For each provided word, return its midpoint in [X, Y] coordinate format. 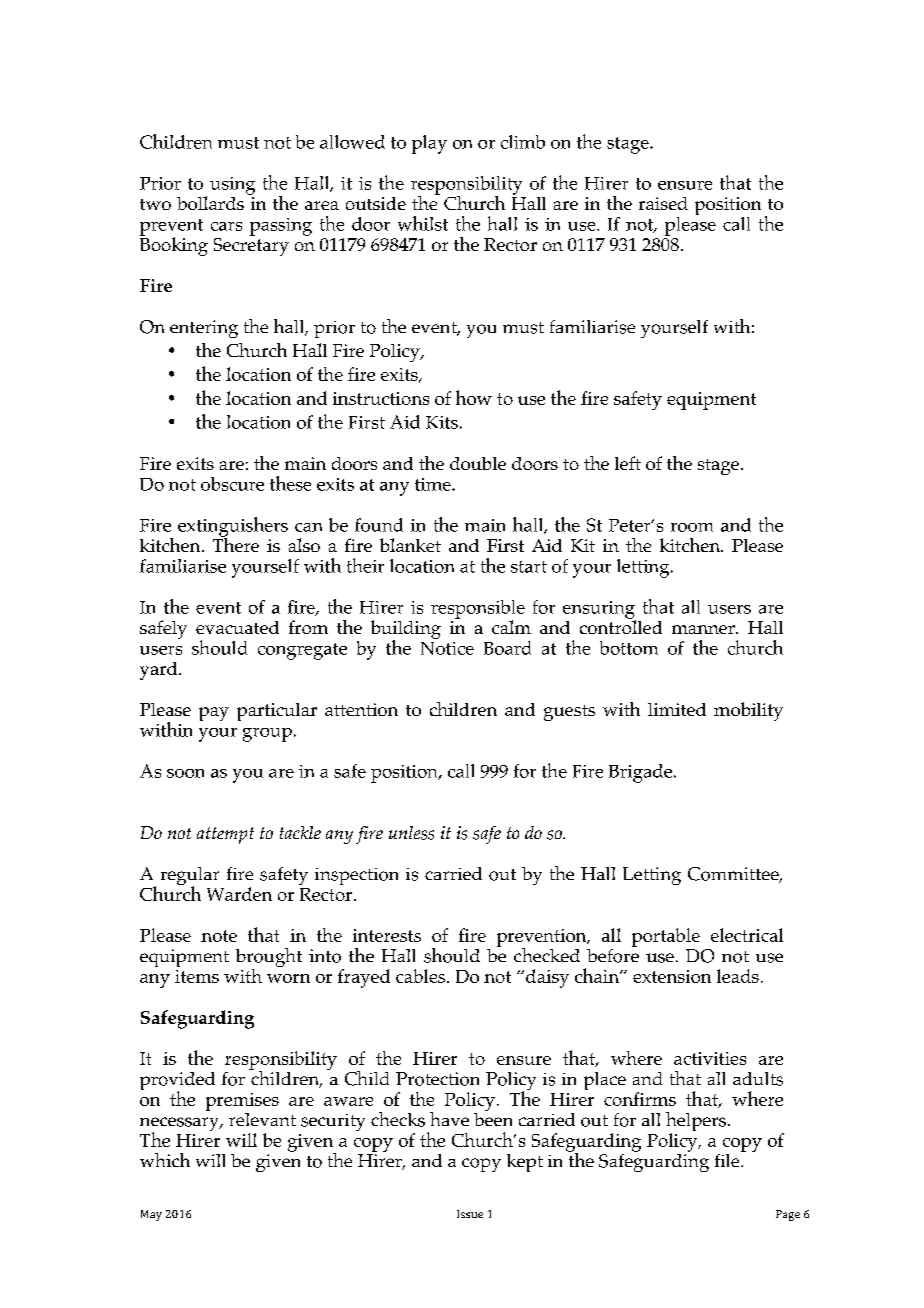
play [429, 144]
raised [663, 203]
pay [214, 714]
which [165, 1160]
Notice [447, 648]
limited [677, 709]
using [232, 186]
